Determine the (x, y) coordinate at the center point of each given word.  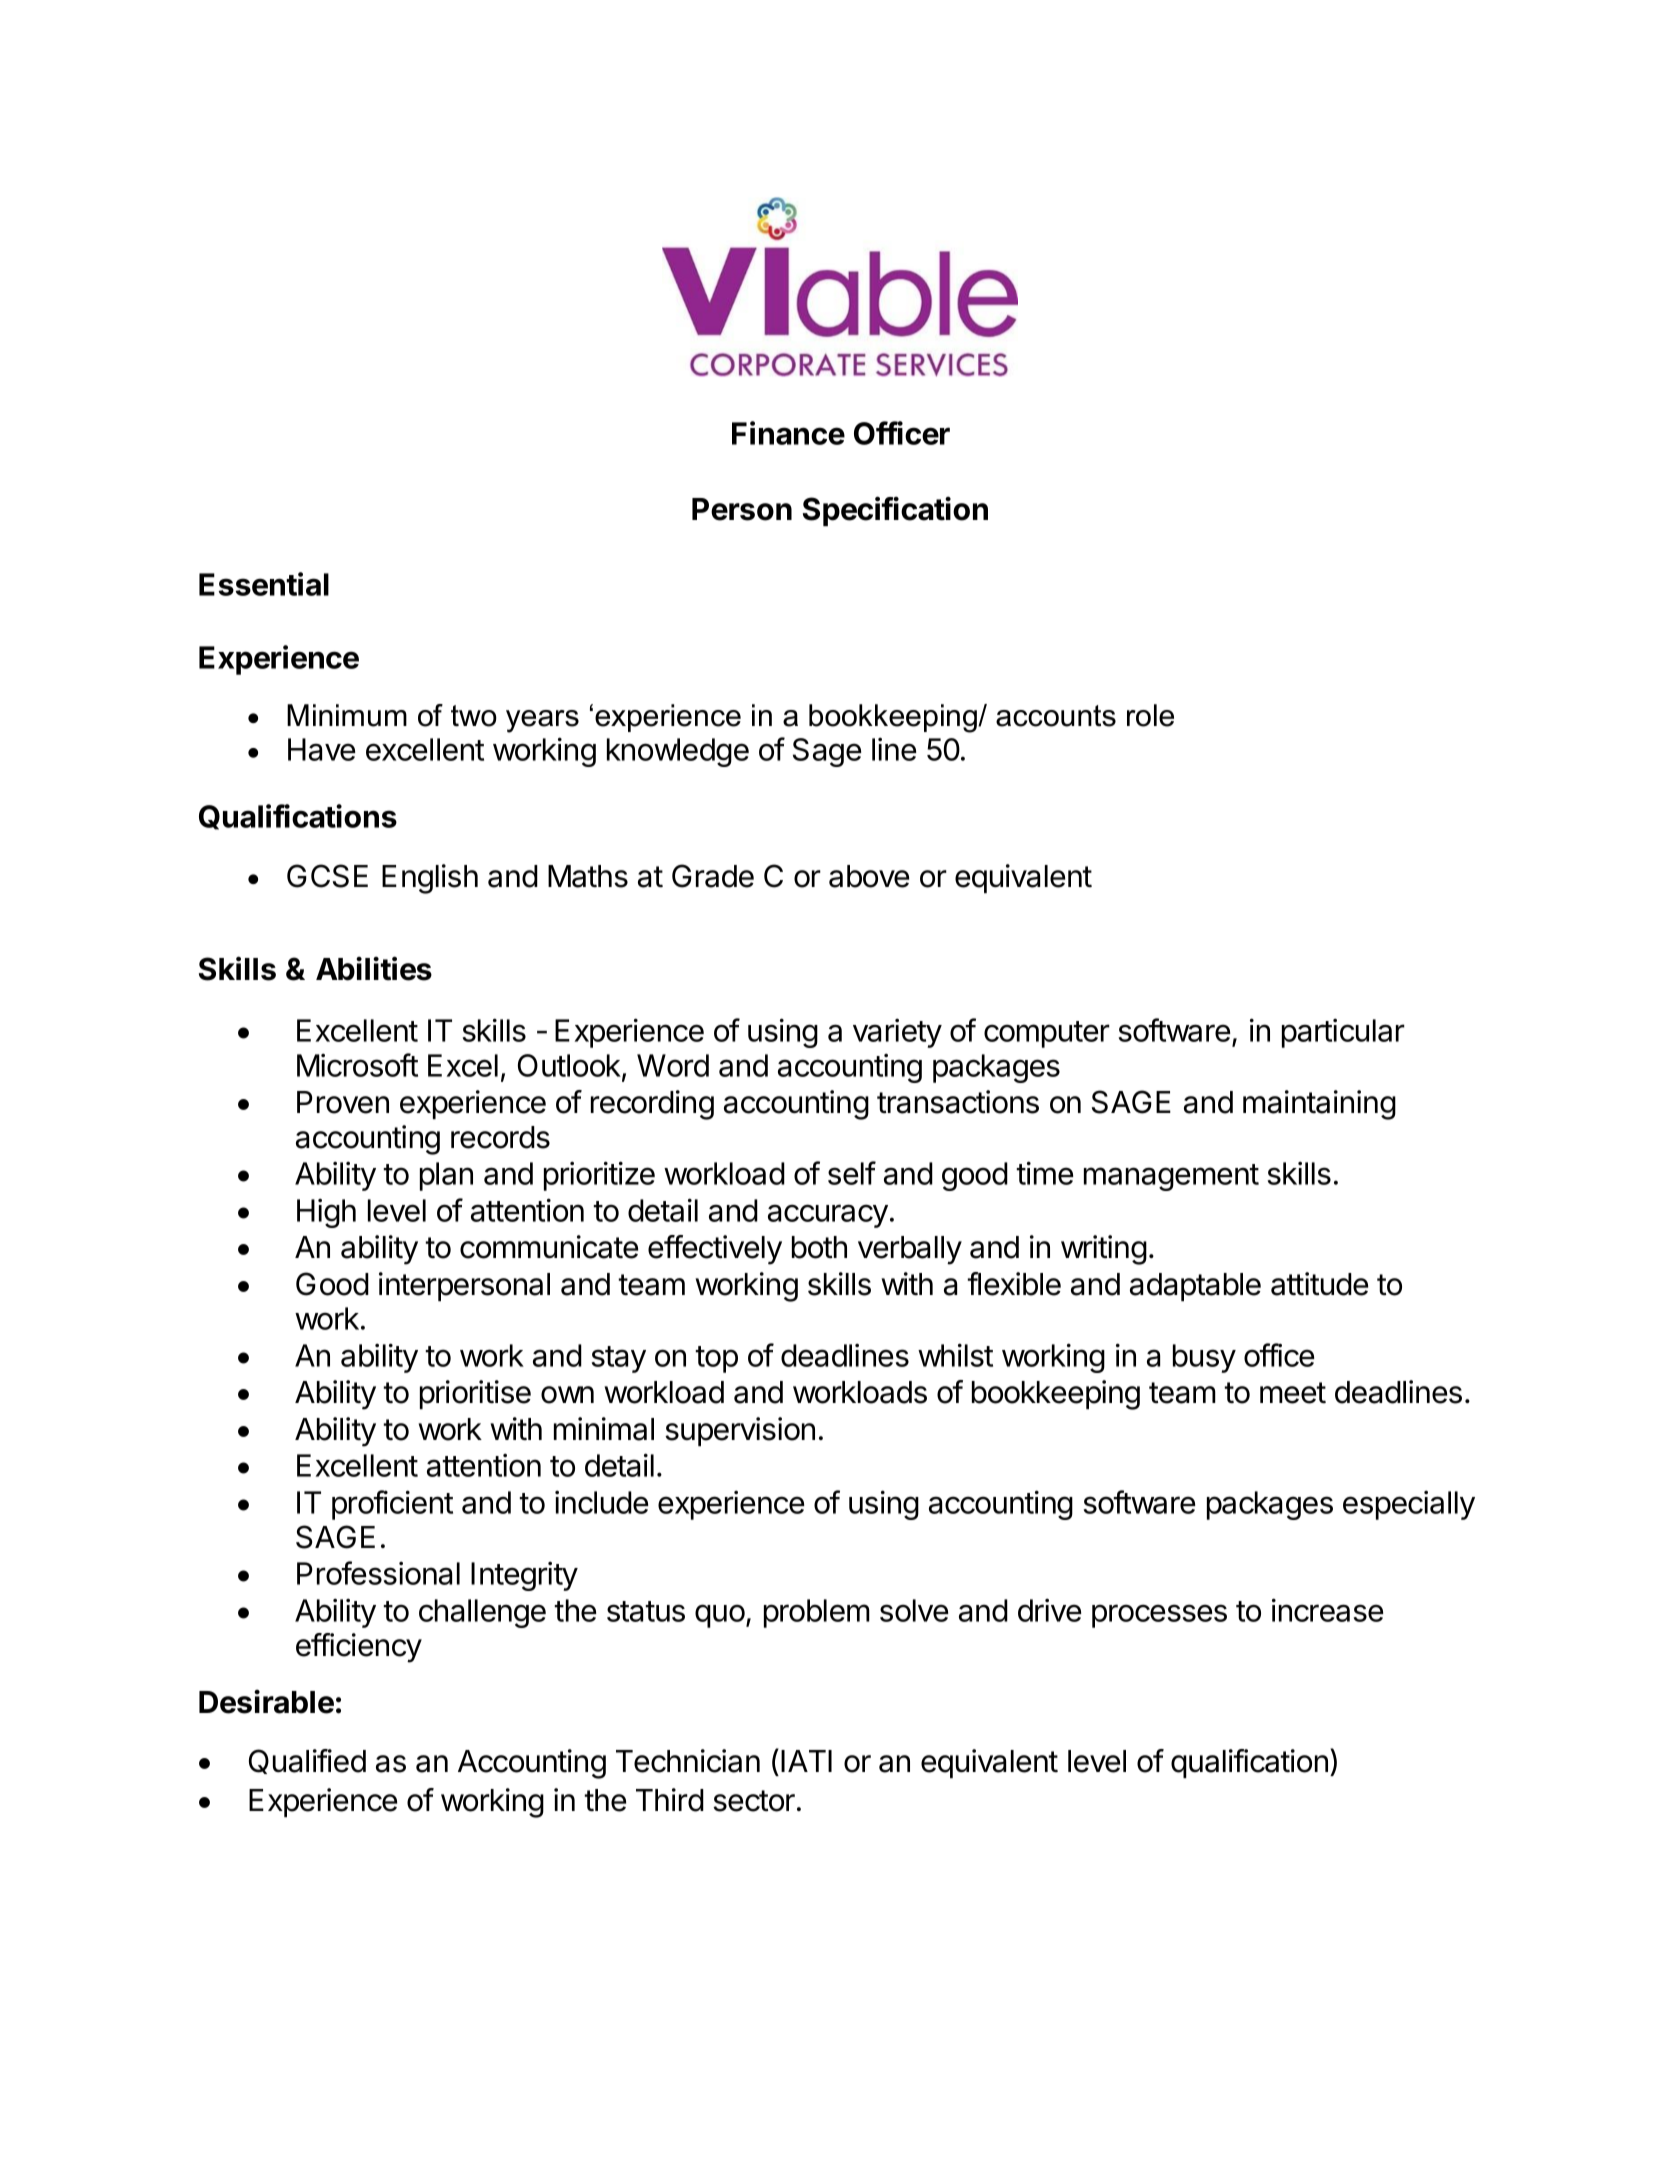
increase (1327, 1610)
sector (754, 1801)
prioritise (475, 1394)
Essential (264, 584)
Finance (788, 433)
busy (1204, 1358)
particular (1343, 1033)
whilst (955, 1355)
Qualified (307, 1761)
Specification (895, 511)
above (869, 876)
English (430, 879)
